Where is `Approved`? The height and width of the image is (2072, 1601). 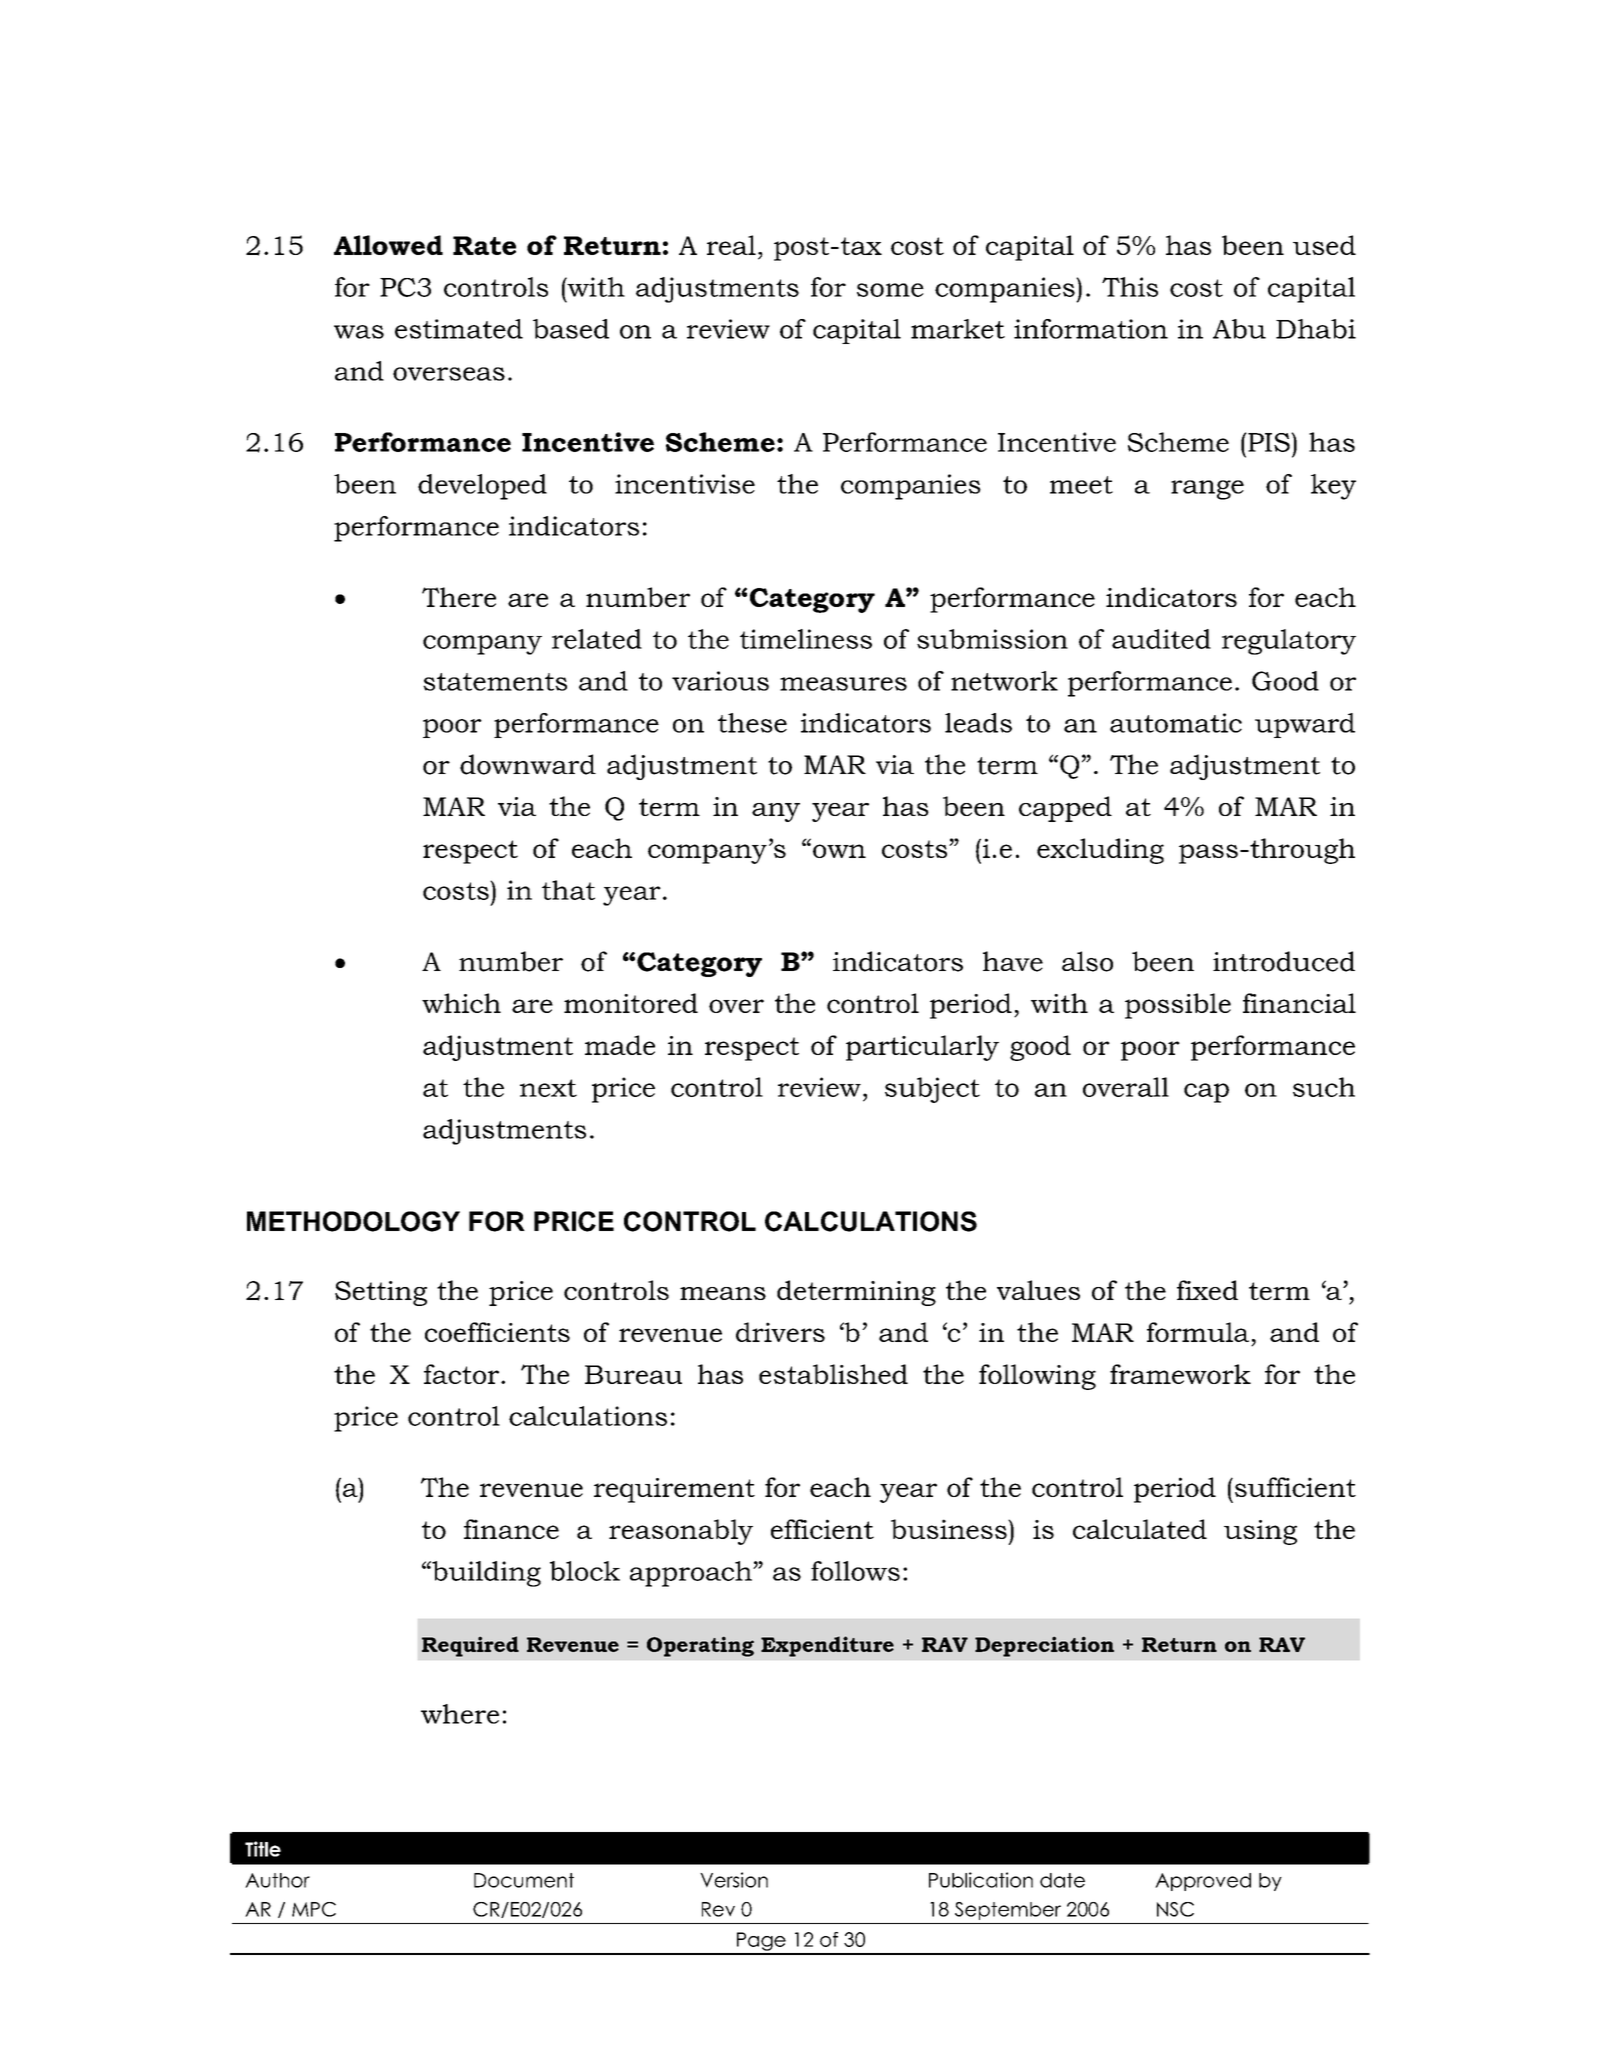 Approved is located at coordinates (1203, 1882).
